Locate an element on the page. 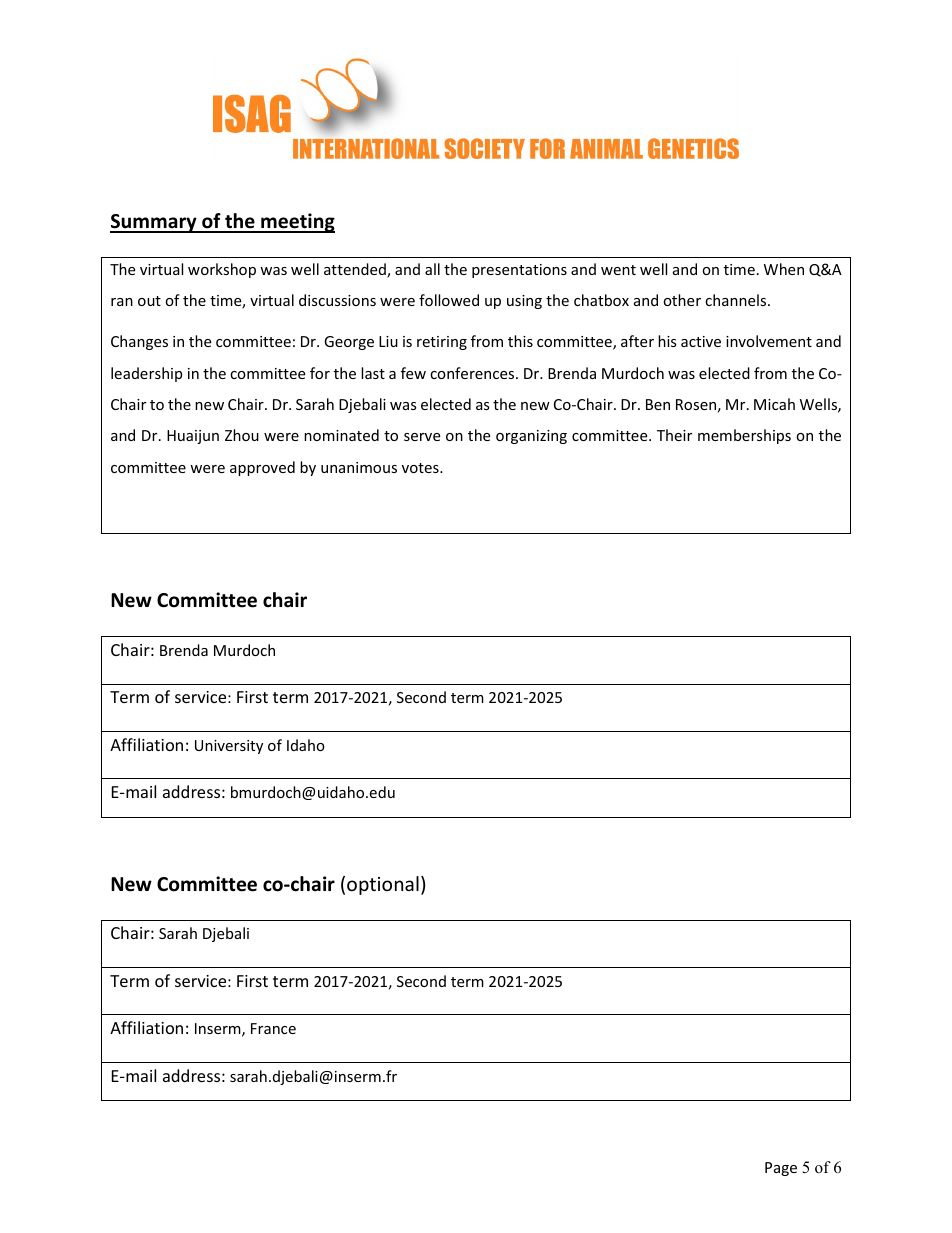 Image resolution: width=952 pixels, height=1233 pixels. other is located at coordinates (682, 300).
